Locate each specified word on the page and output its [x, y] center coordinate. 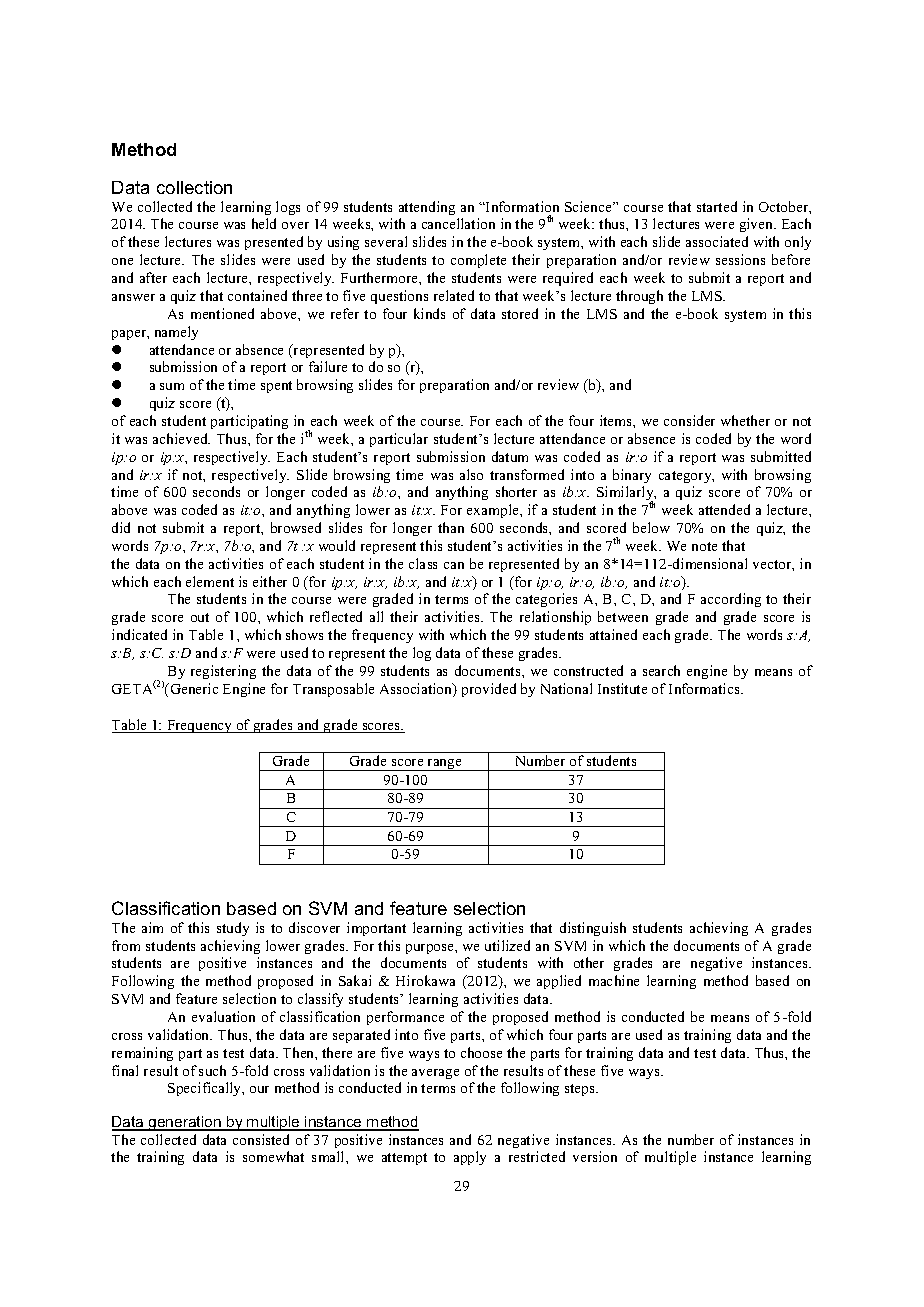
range [445, 765]
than [451, 527]
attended [724, 509]
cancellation [458, 223]
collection [194, 187]
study [233, 929]
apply [470, 1158]
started [717, 206]
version [595, 1156]
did [121, 527]
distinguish [593, 929]
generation [185, 1123]
